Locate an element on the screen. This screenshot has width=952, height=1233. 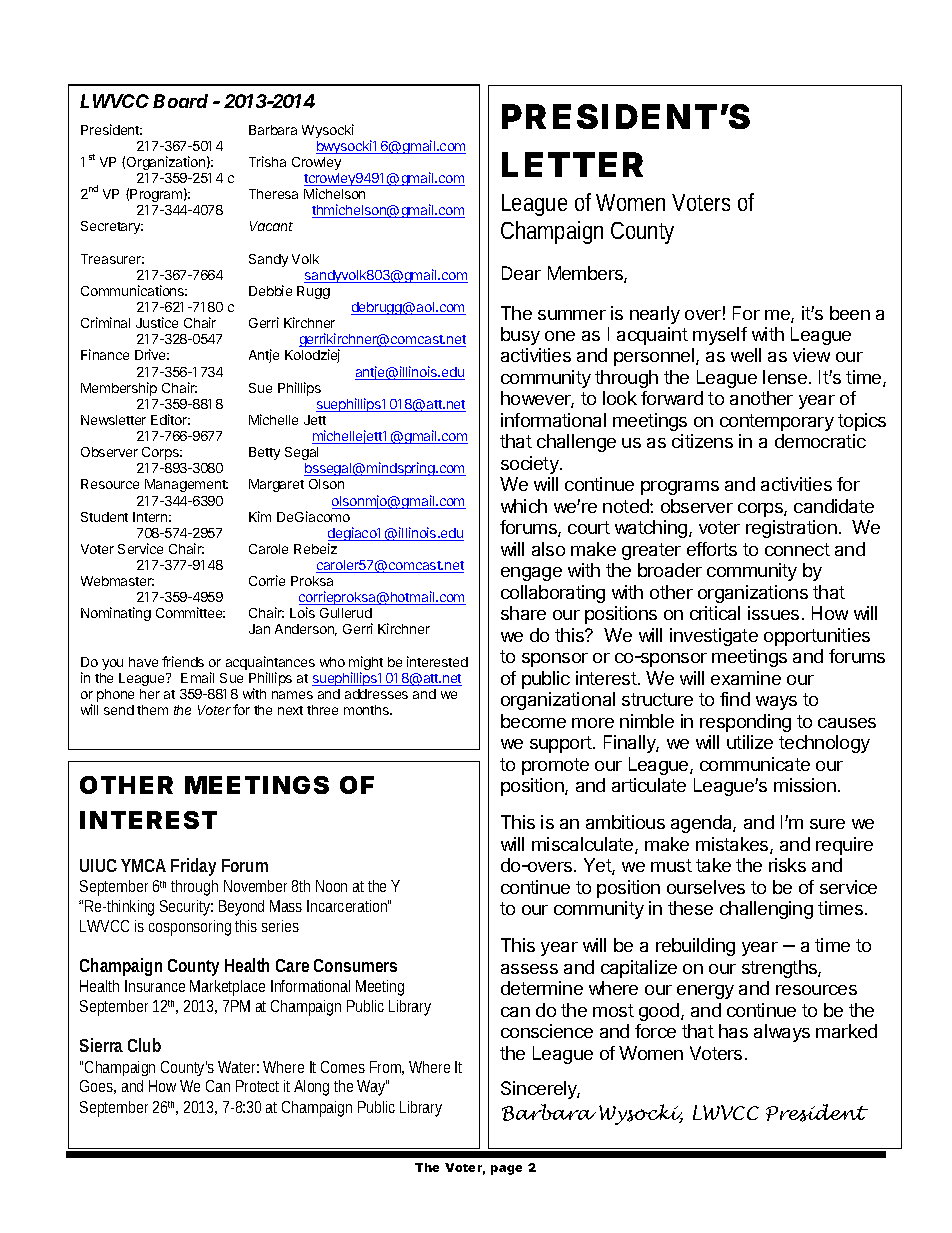
has is located at coordinates (733, 1031).
